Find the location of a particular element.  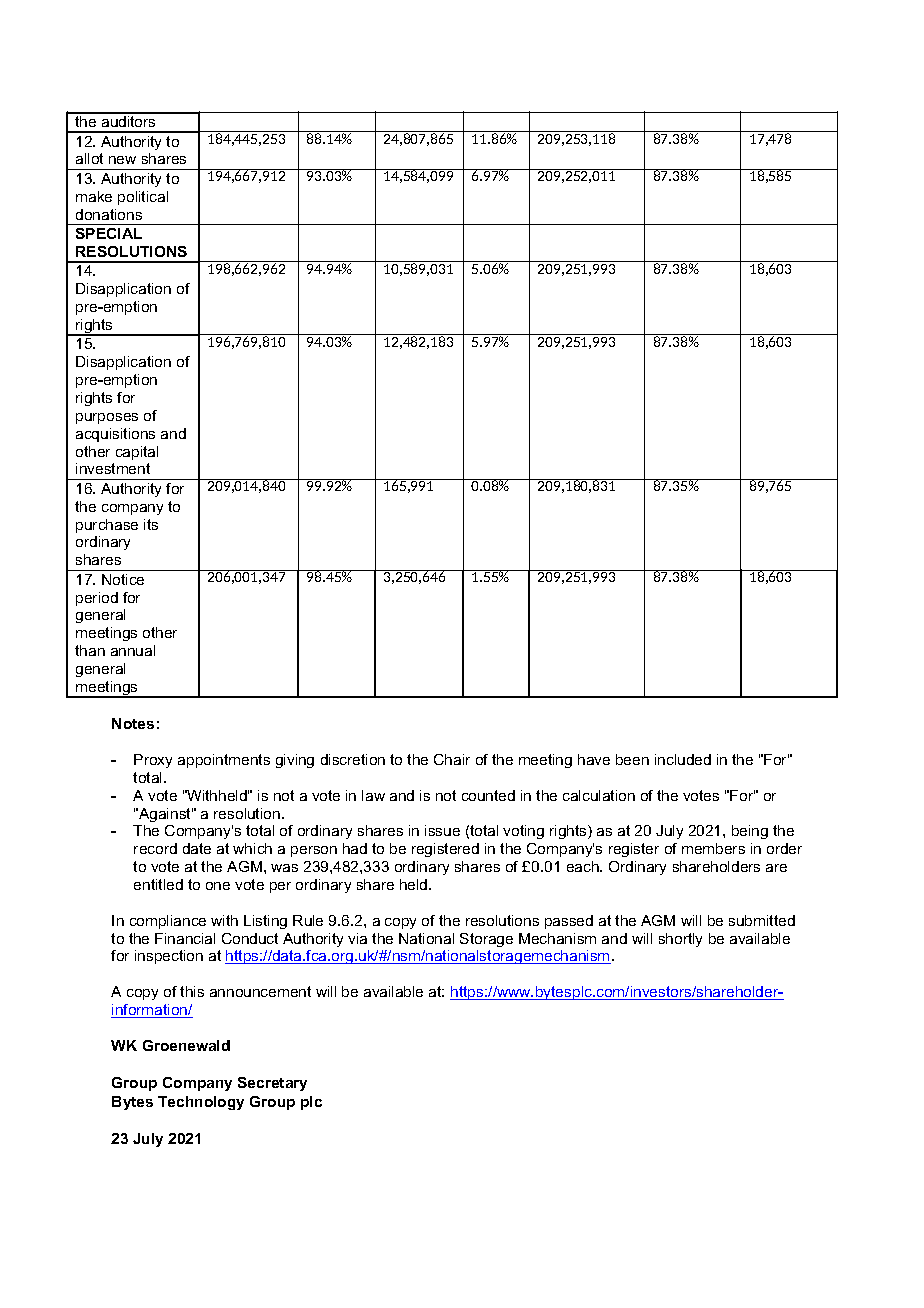

Secretary is located at coordinates (272, 1084).
